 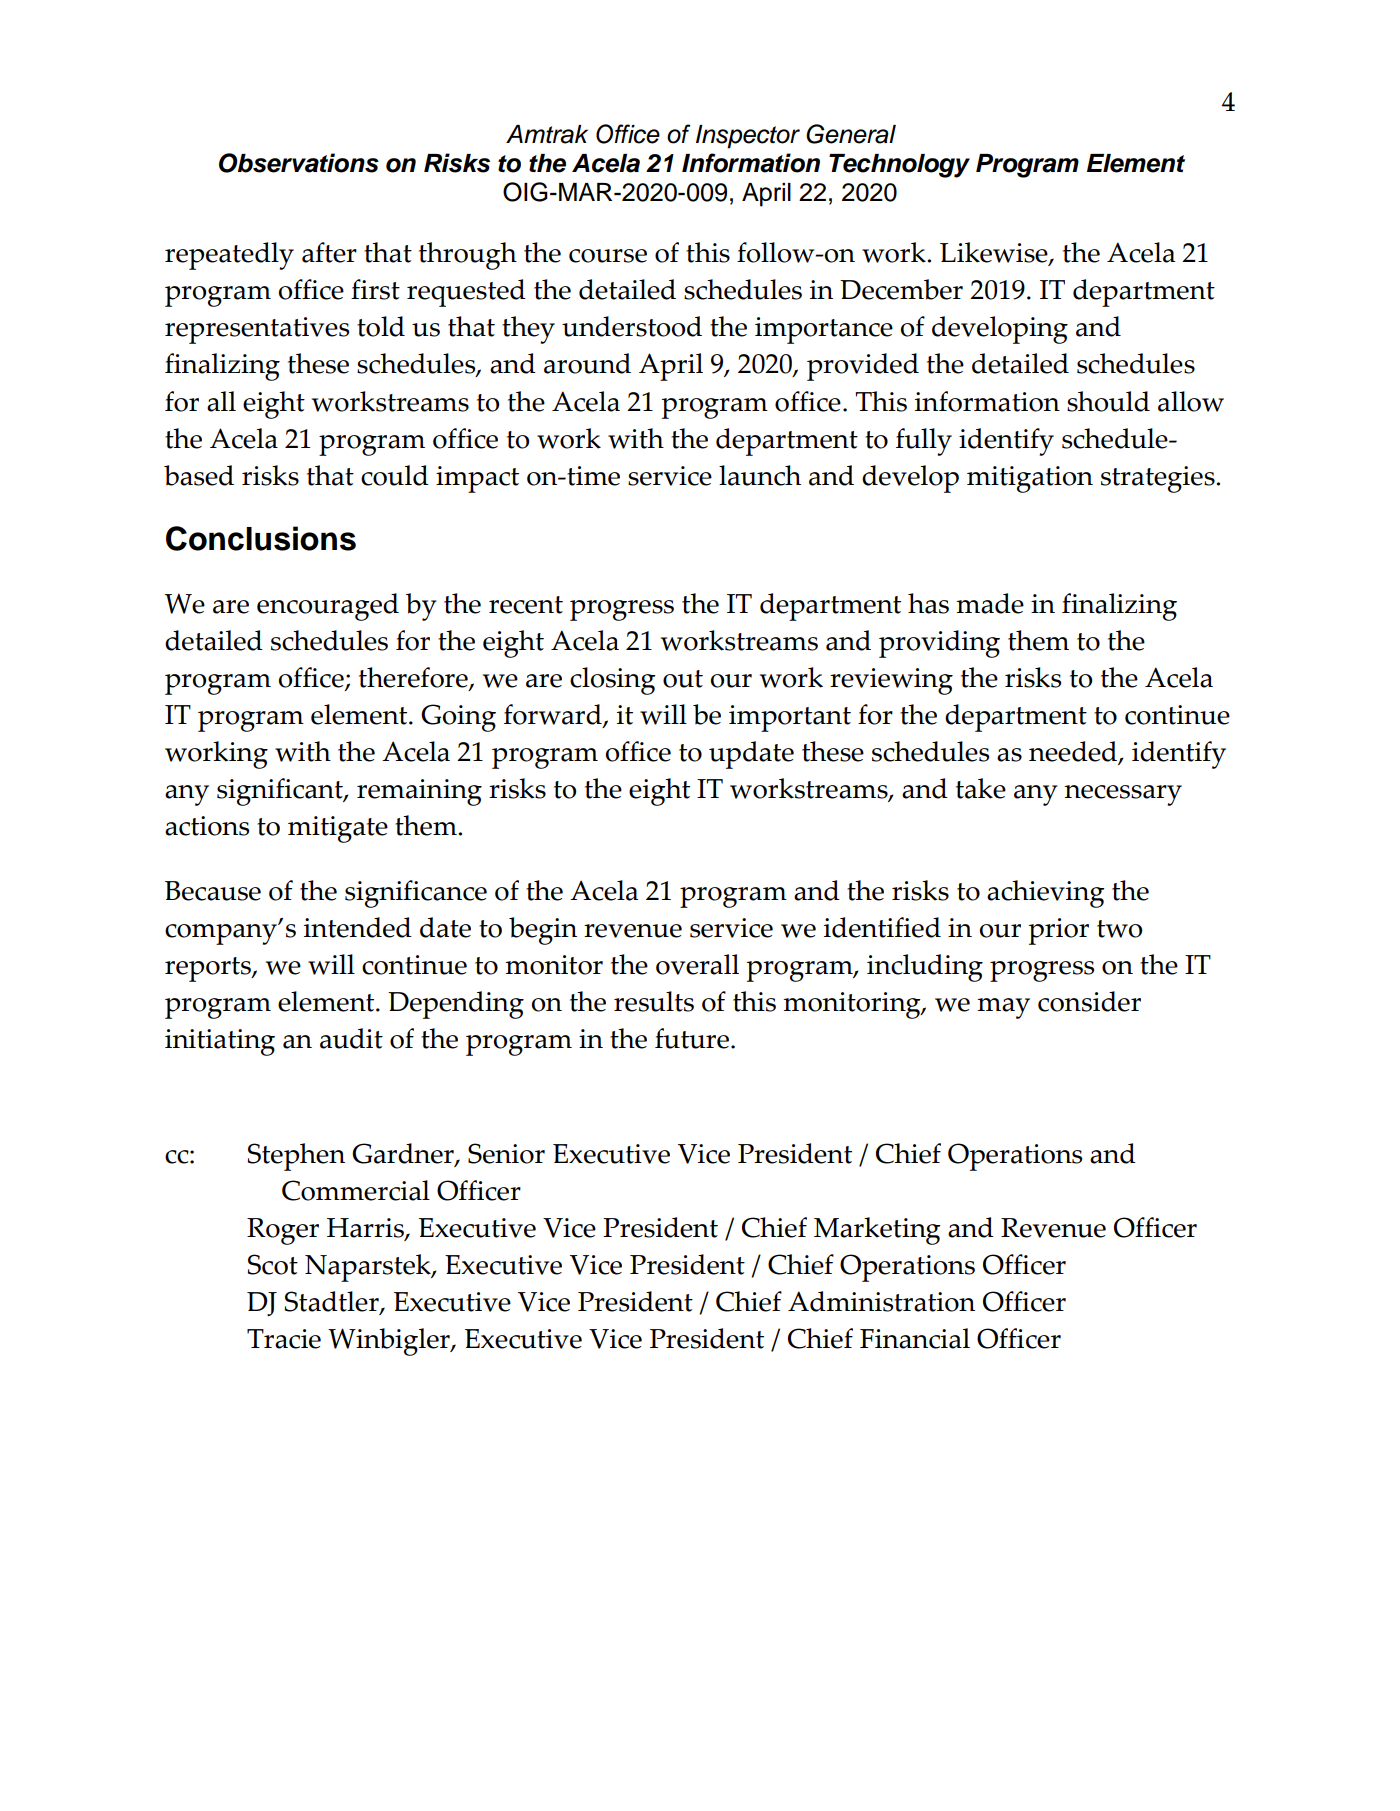 What do you see at coordinates (1108, 401) in the screenshot?
I see `should` at bounding box center [1108, 401].
